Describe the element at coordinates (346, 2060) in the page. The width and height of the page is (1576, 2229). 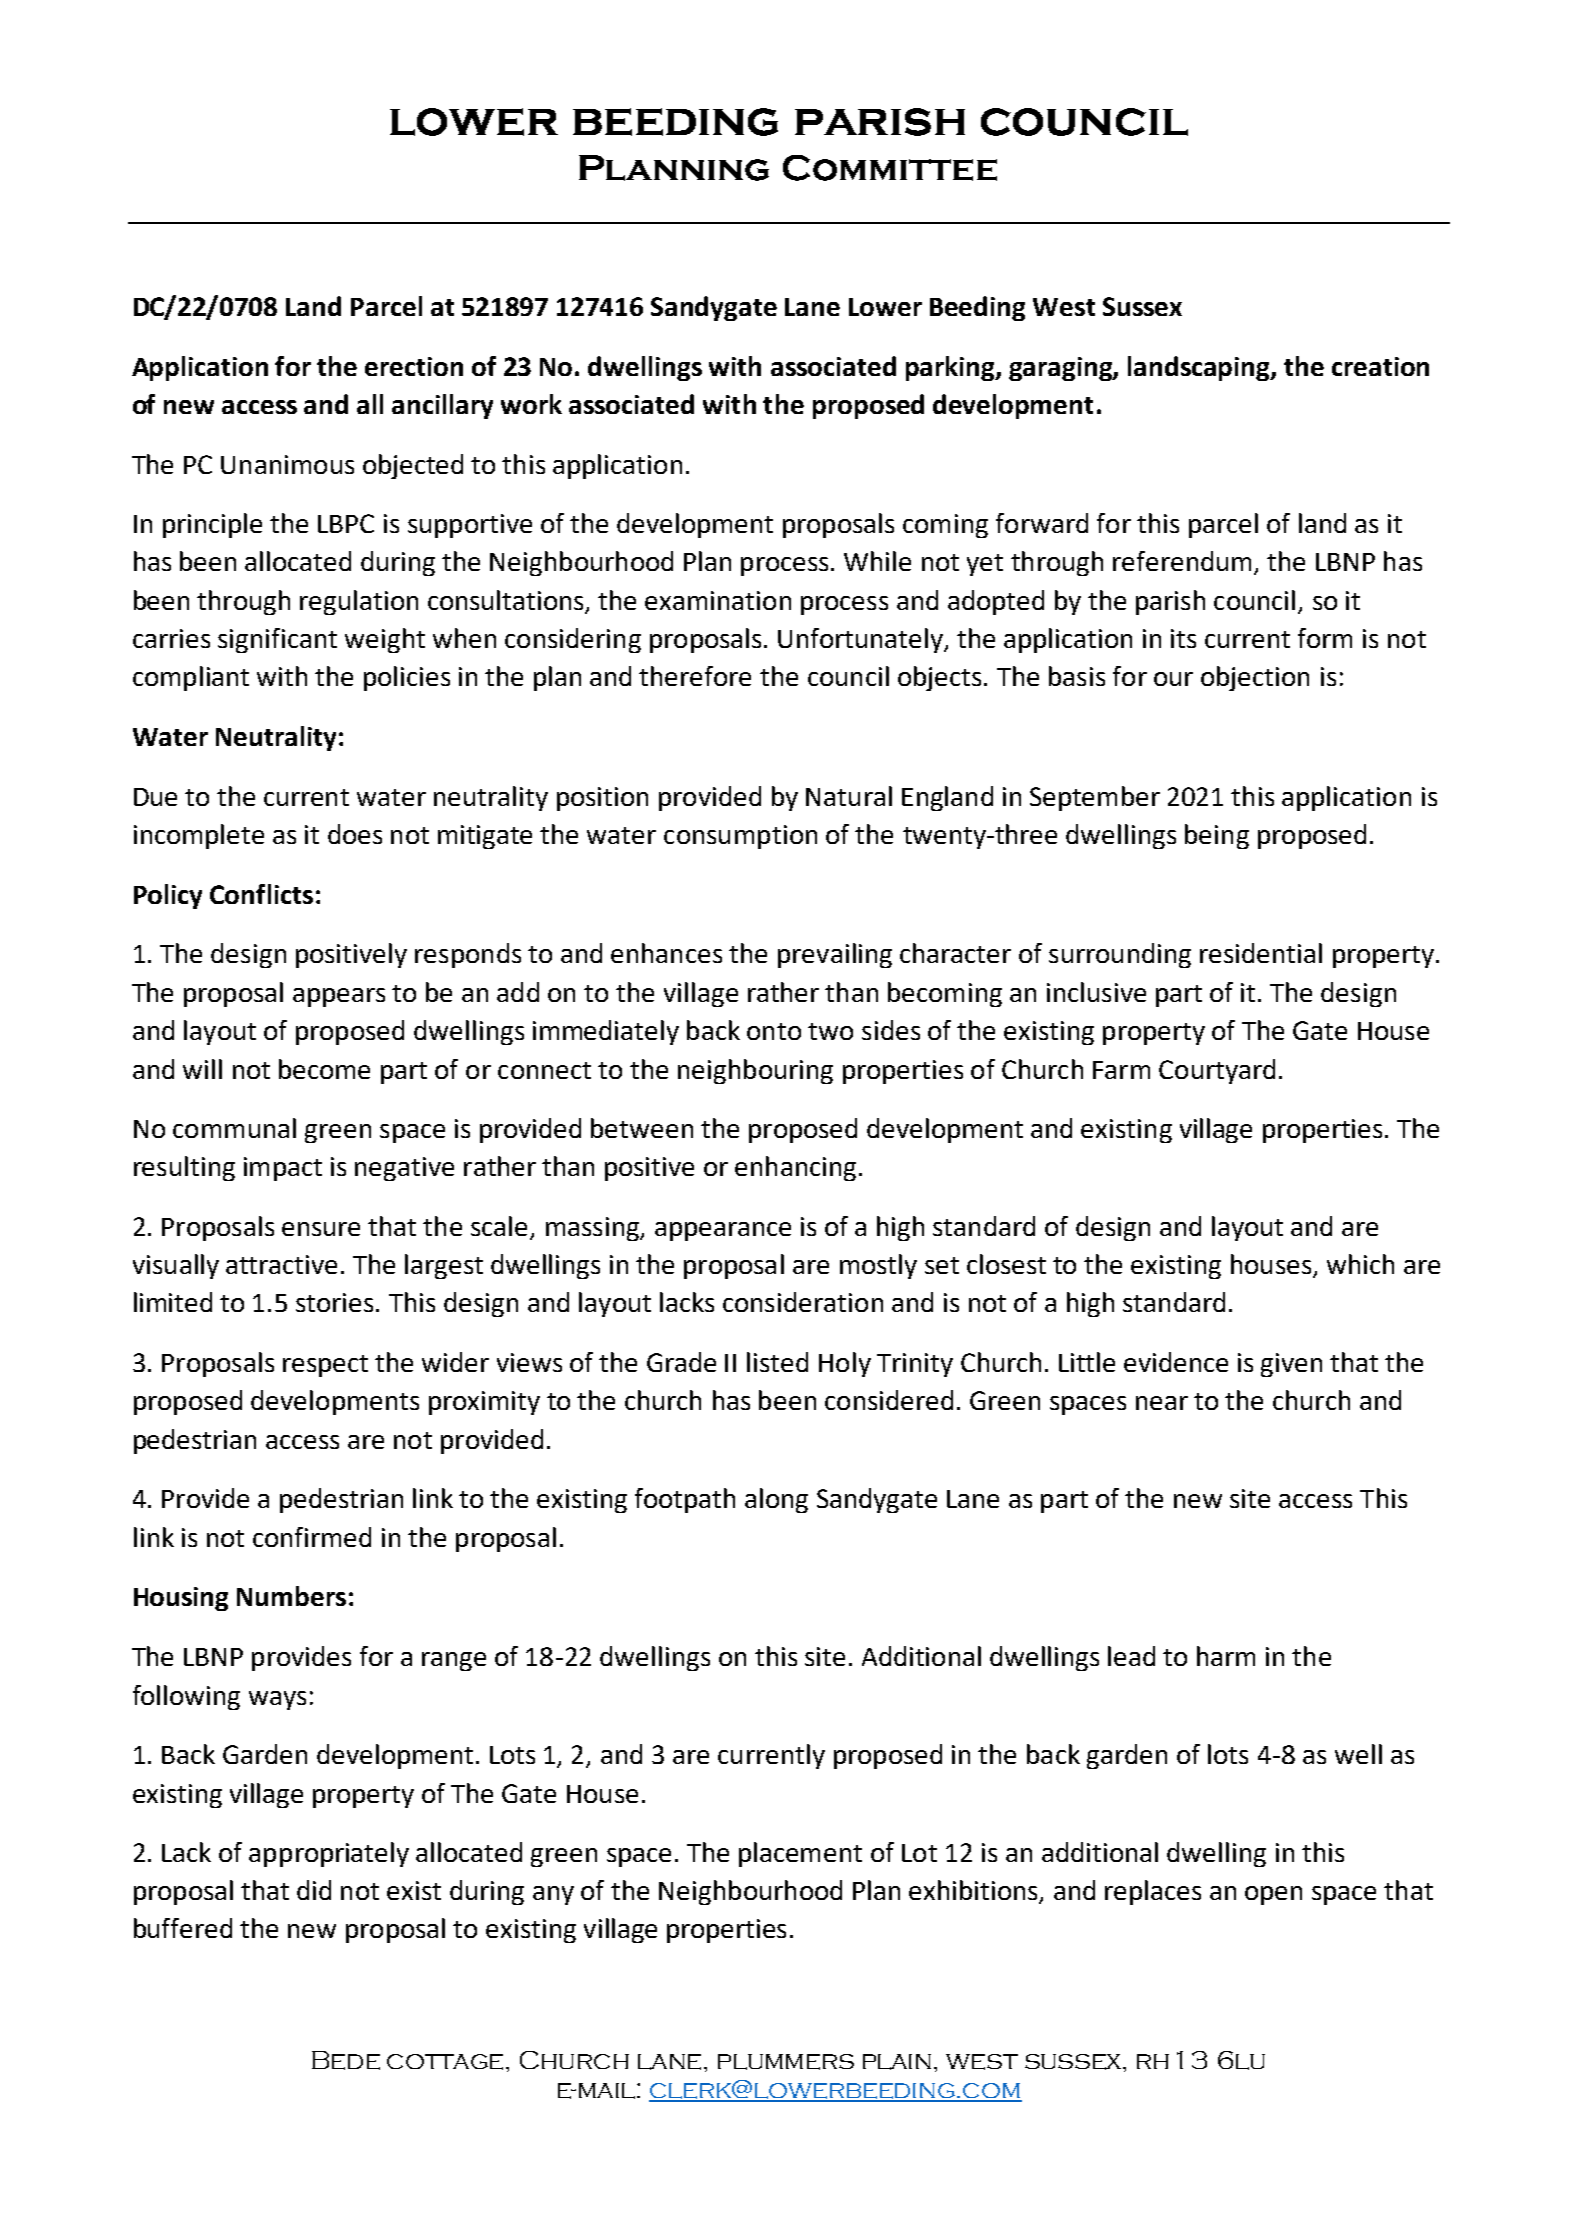
I see `Bede` at that location.
